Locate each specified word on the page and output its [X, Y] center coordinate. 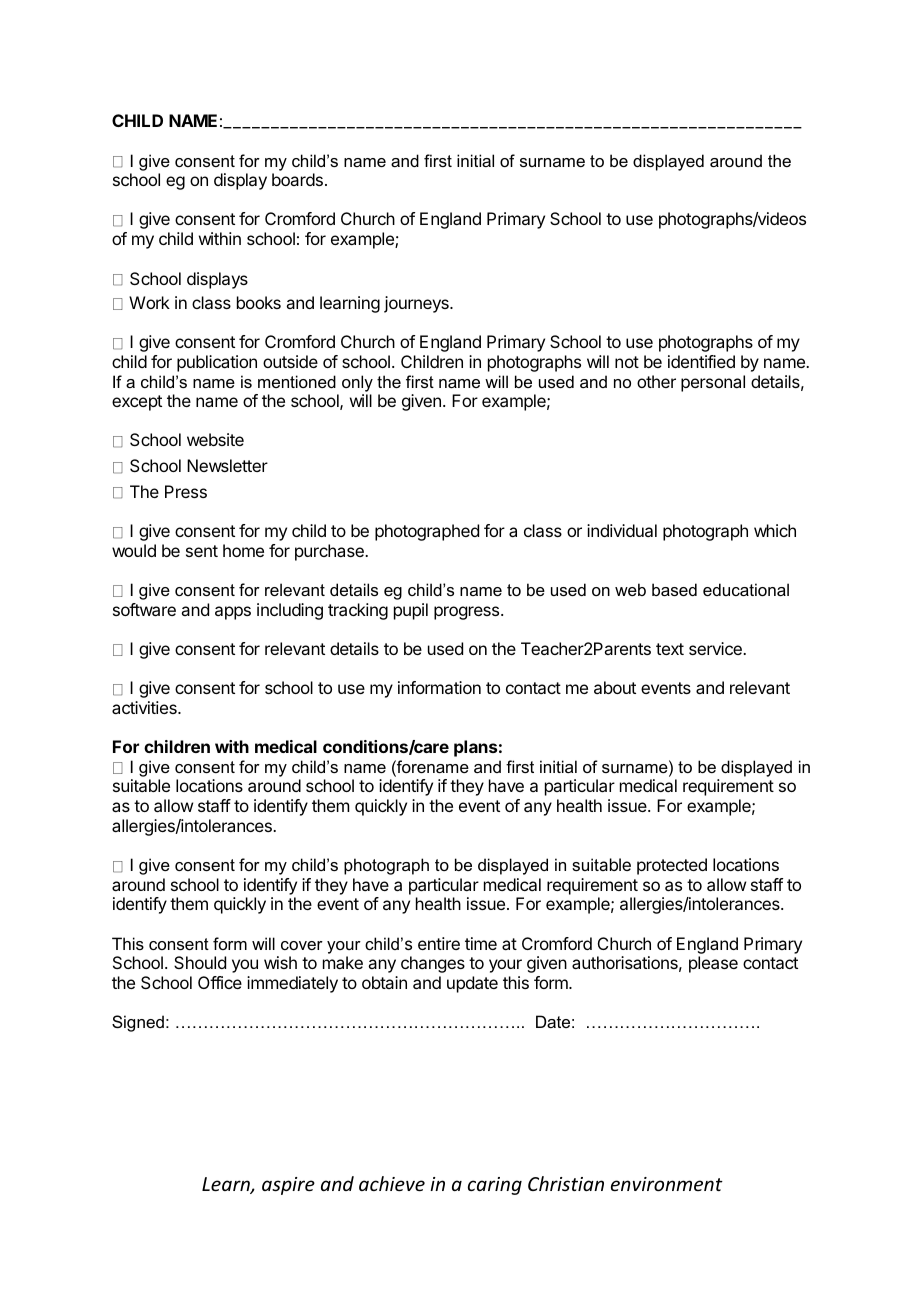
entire [439, 943]
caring [495, 1186]
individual [622, 530]
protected [672, 866]
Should [200, 962]
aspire [288, 1186]
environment [667, 1184]
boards [297, 179]
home [243, 550]
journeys [417, 304]
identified [701, 361]
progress [468, 613]
